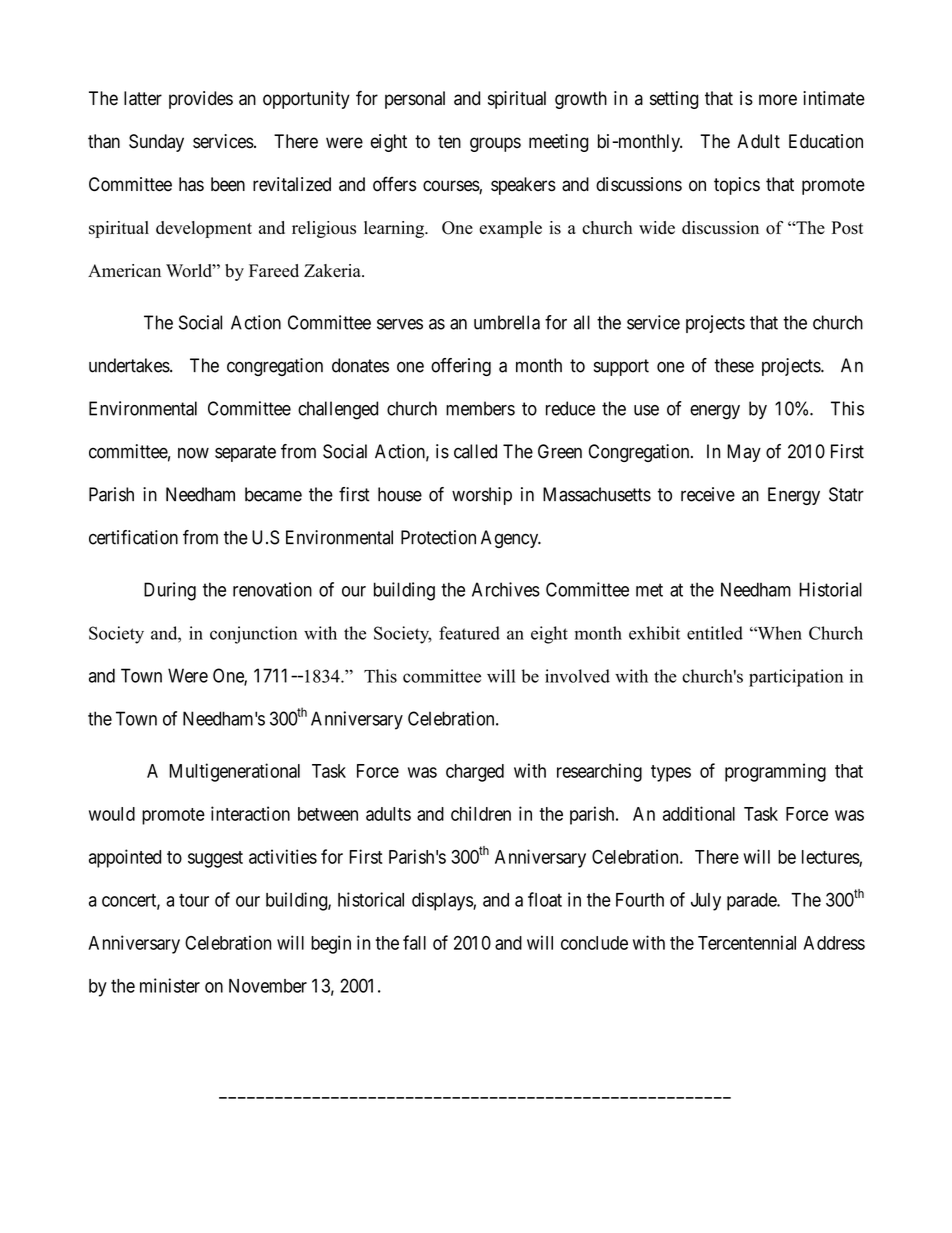 This image has height=1233, width=952. Describe the element at coordinates (201, 100) in the image. I see `provides` at that location.
